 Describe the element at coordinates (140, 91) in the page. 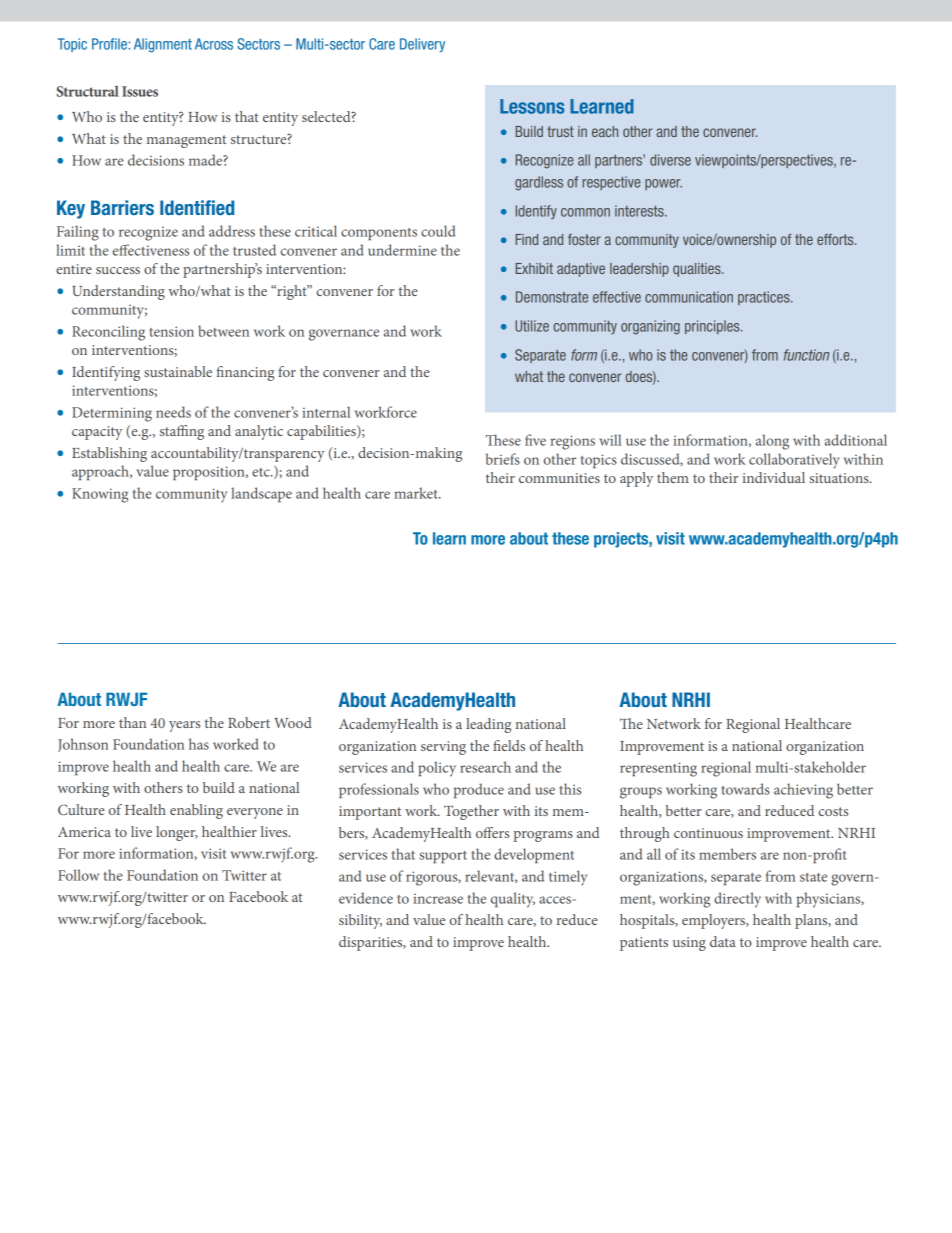

I see `Issues` at that location.
